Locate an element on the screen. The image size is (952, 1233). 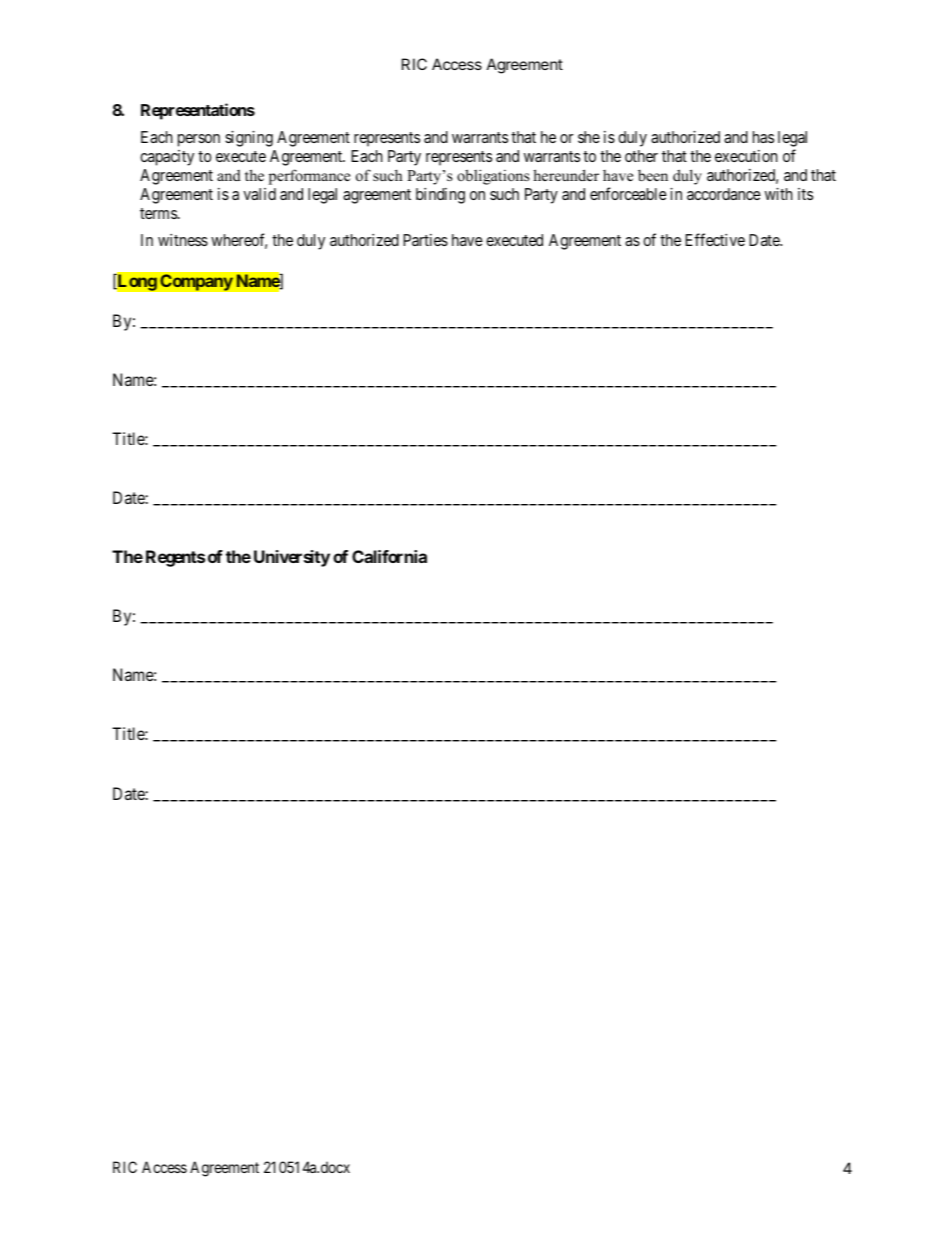
execution is located at coordinates (746, 156).
